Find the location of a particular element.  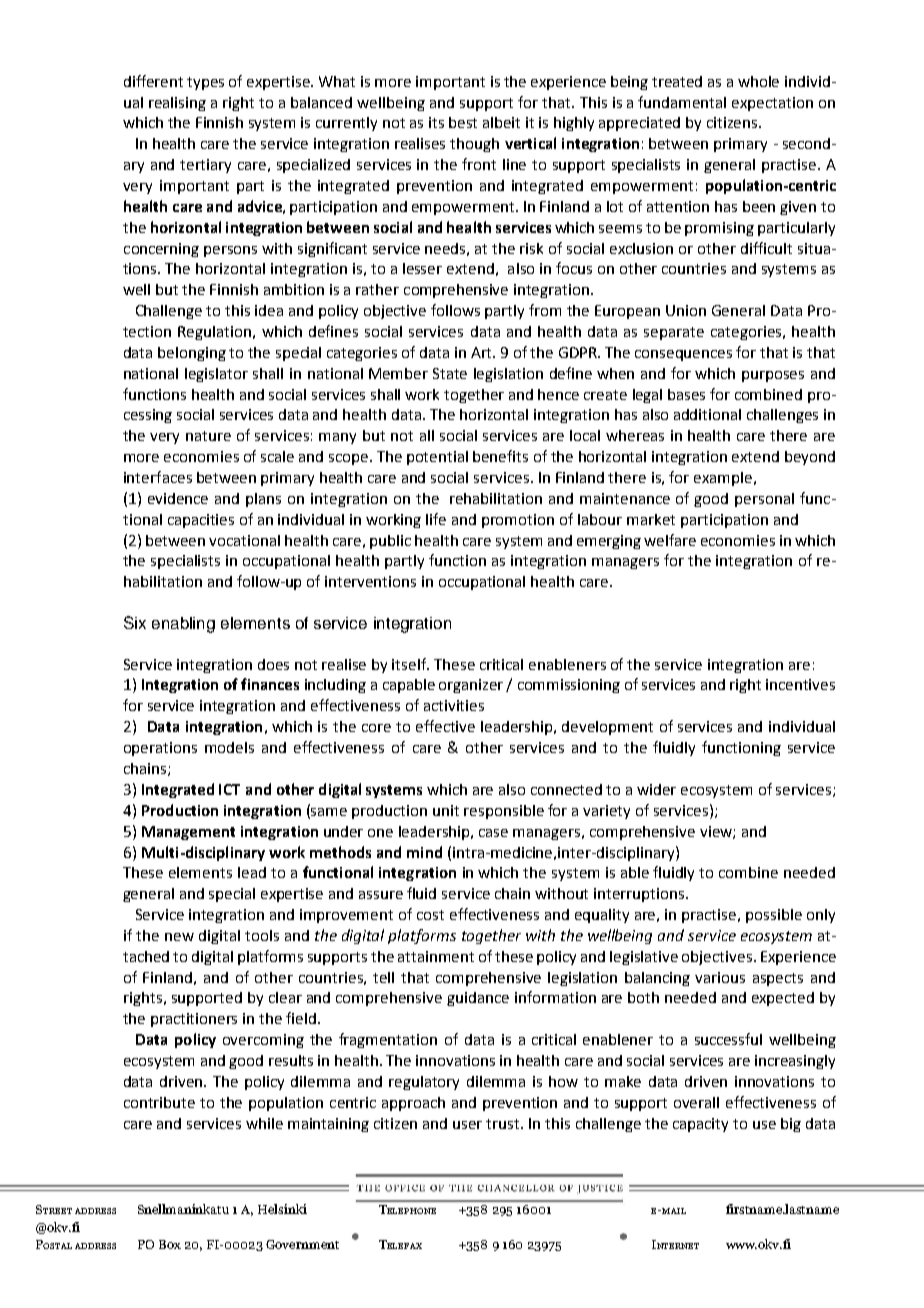

attainment is located at coordinates (436, 956).
